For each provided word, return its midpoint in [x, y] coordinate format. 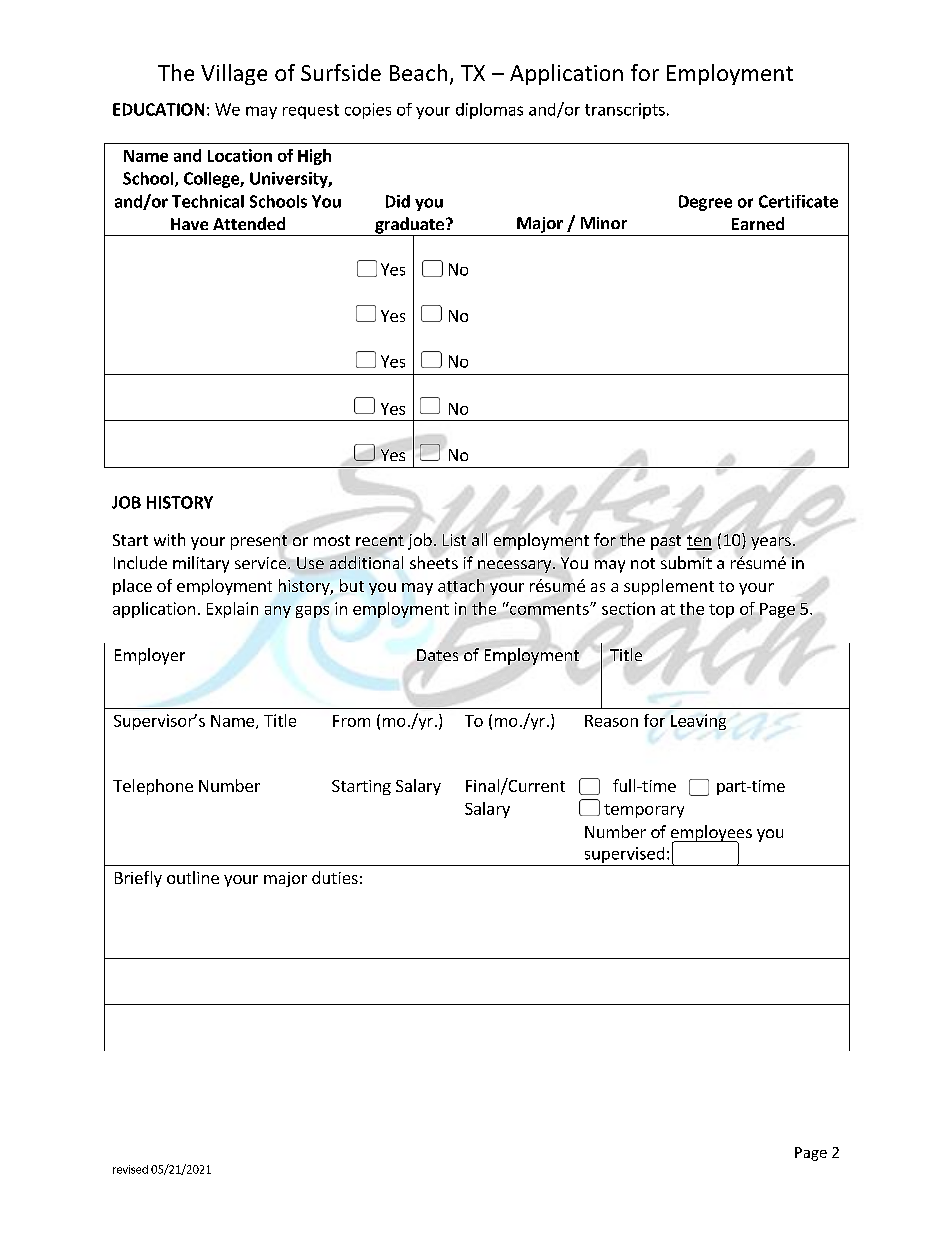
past [666, 542]
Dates [437, 655]
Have [189, 224]
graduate [409, 226]
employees [711, 834]
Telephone [153, 787]
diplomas [489, 111]
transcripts [625, 111]
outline [193, 877]
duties [335, 877]
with [169, 539]
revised [130, 1169]
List [454, 540]
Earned [758, 223]
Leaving [698, 722]
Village [234, 74]
